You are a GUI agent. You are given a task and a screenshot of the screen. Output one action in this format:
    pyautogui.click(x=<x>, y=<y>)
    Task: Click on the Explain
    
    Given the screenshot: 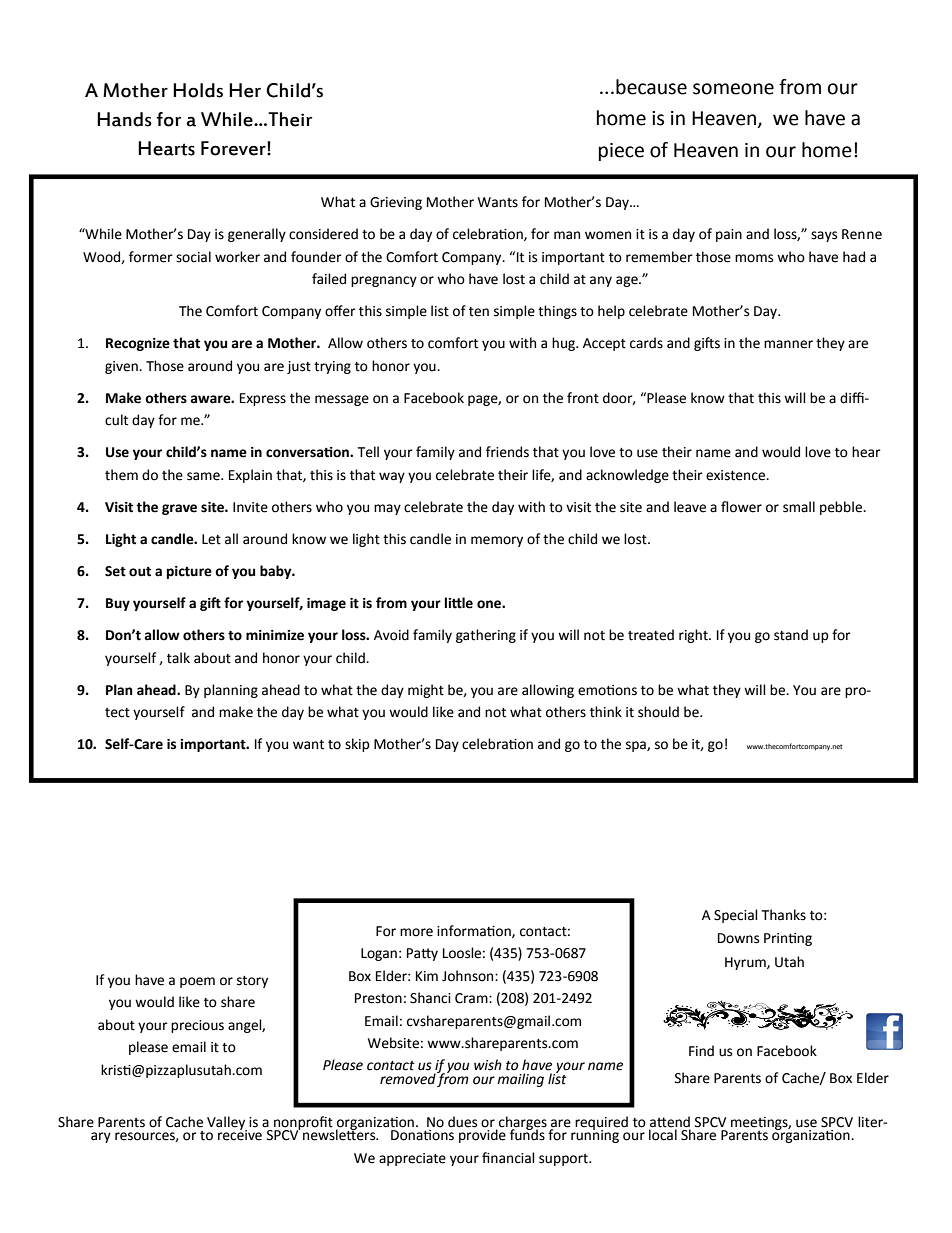 What is the action you would take?
    pyautogui.click(x=250, y=476)
